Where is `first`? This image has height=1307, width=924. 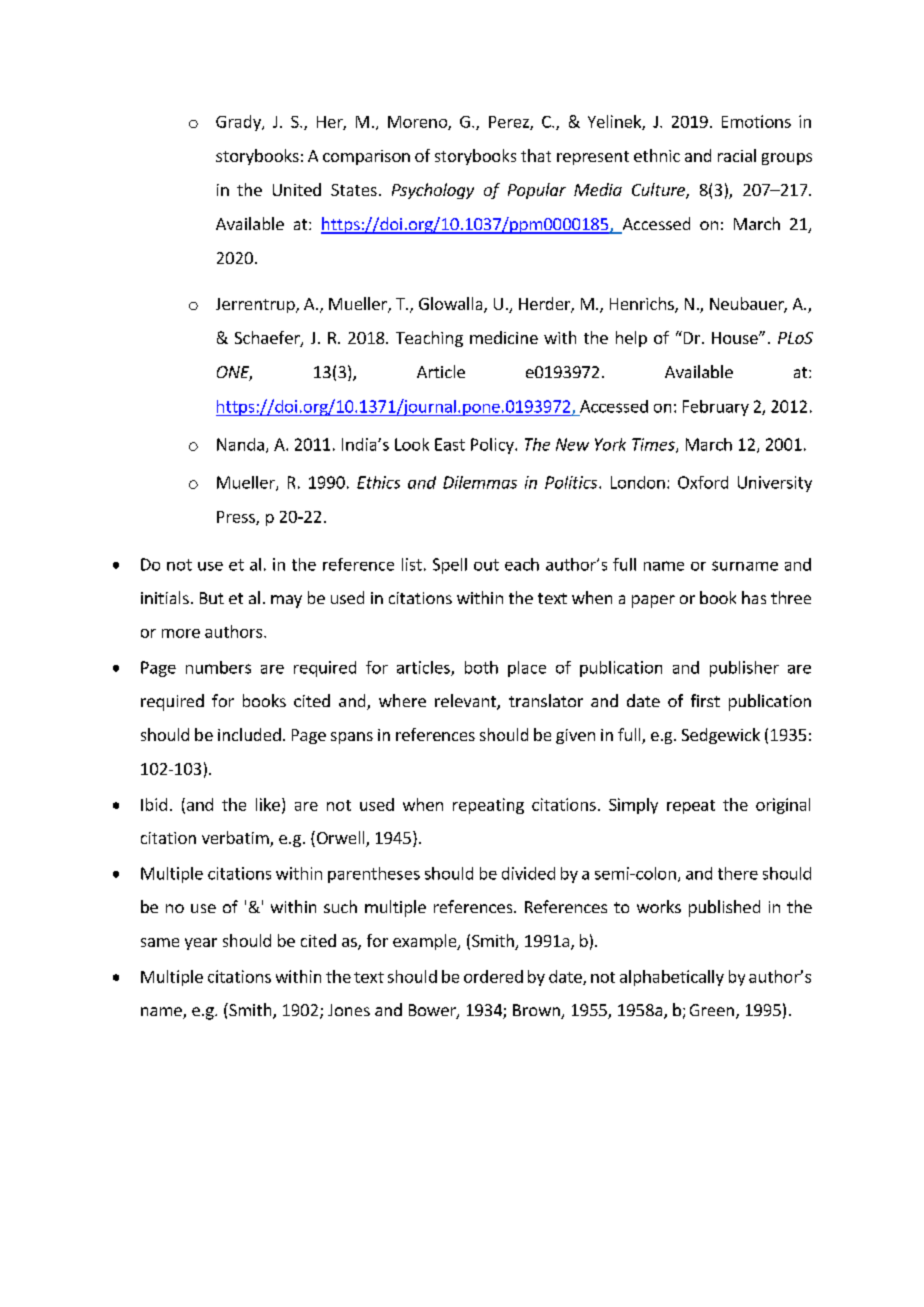 first is located at coordinates (705, 700).
